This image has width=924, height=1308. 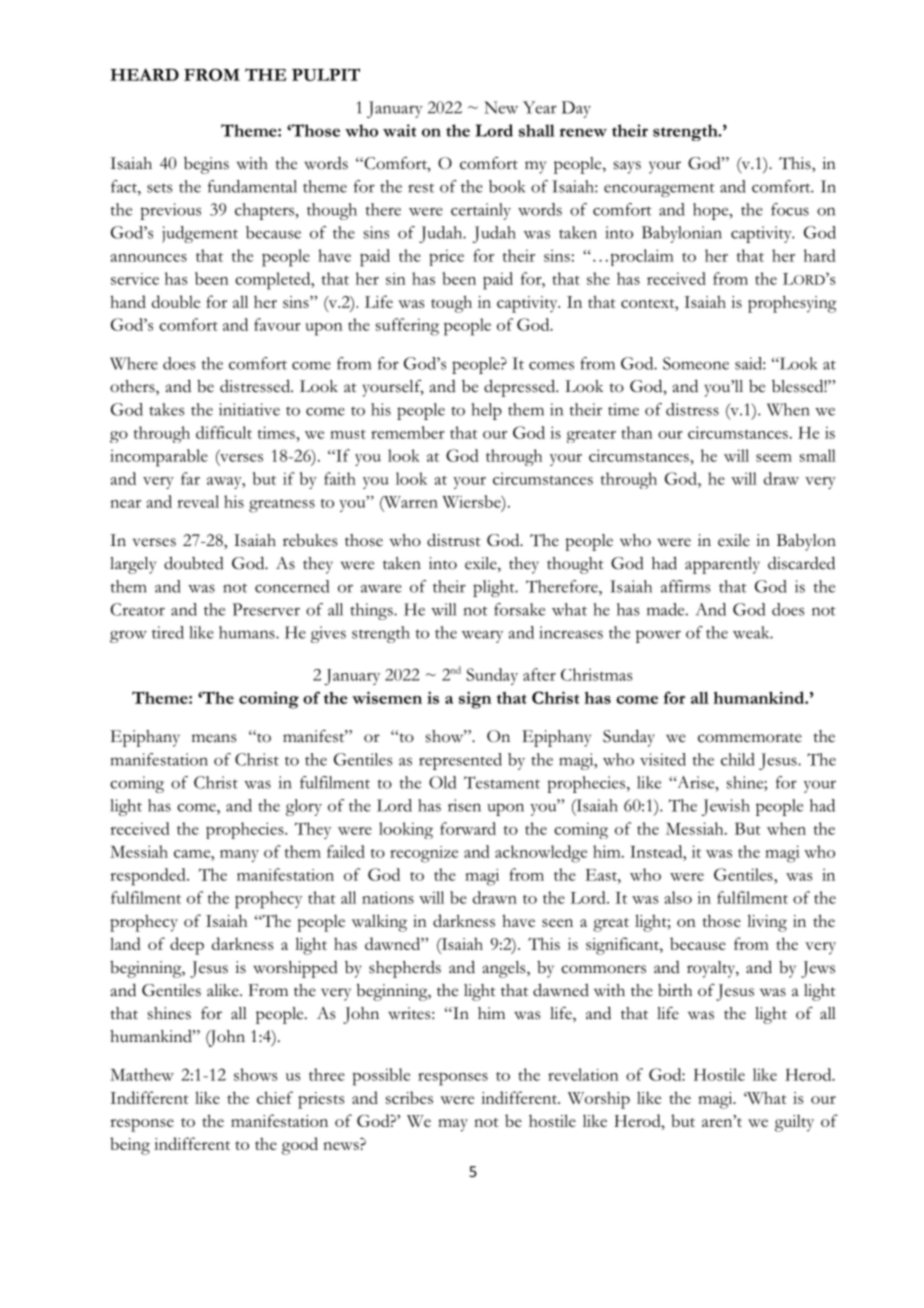 I want to click on begins, so click(x=206, y=165).
